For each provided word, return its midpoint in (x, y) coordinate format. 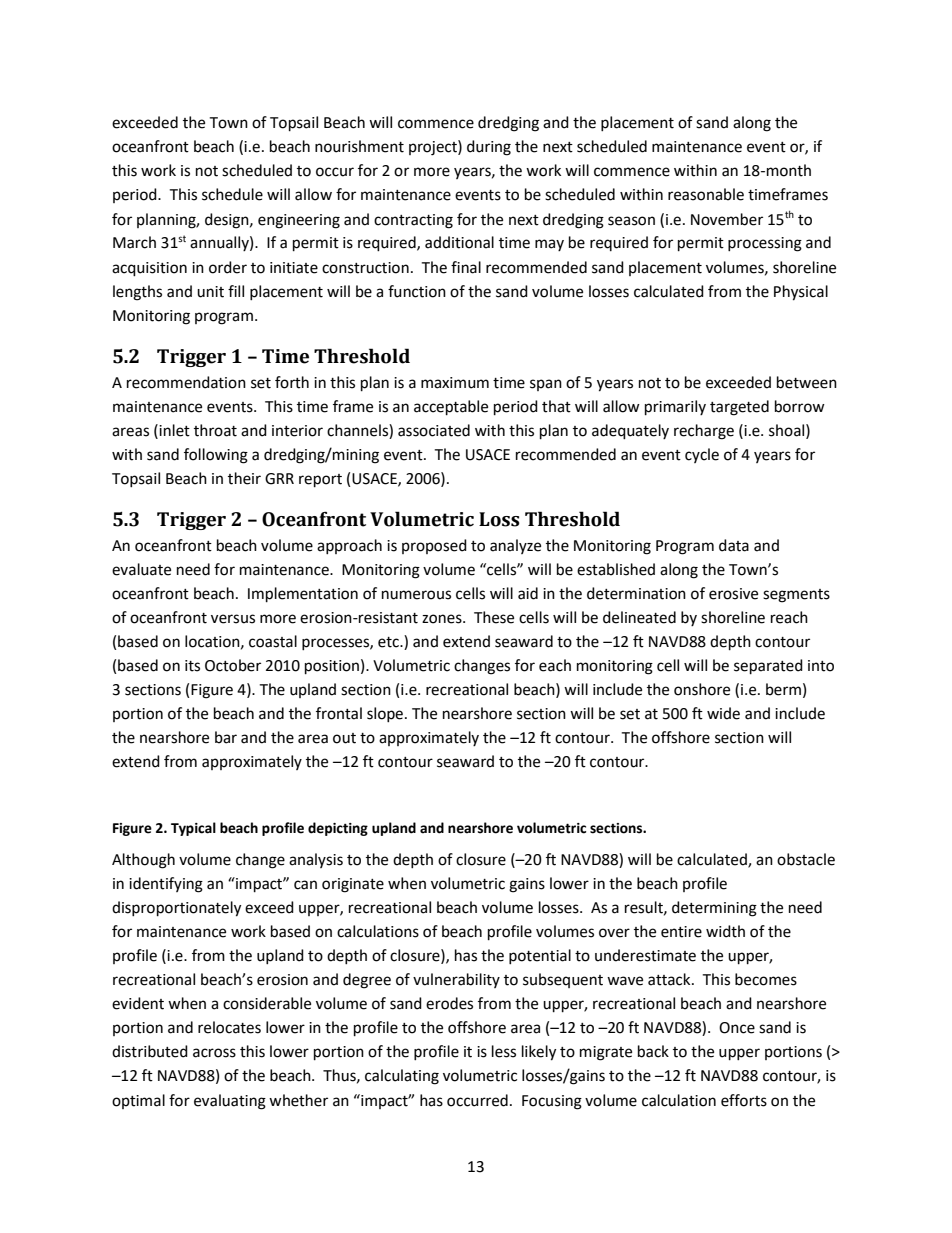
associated (434, 430)
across (214, 1053)
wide (723, 713)
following (216, 456)
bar (226, 737)
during (489, 148)
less (504, 1051)
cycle (702, 455)
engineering (299, 221)
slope (385, 714)
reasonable (706, 194)
